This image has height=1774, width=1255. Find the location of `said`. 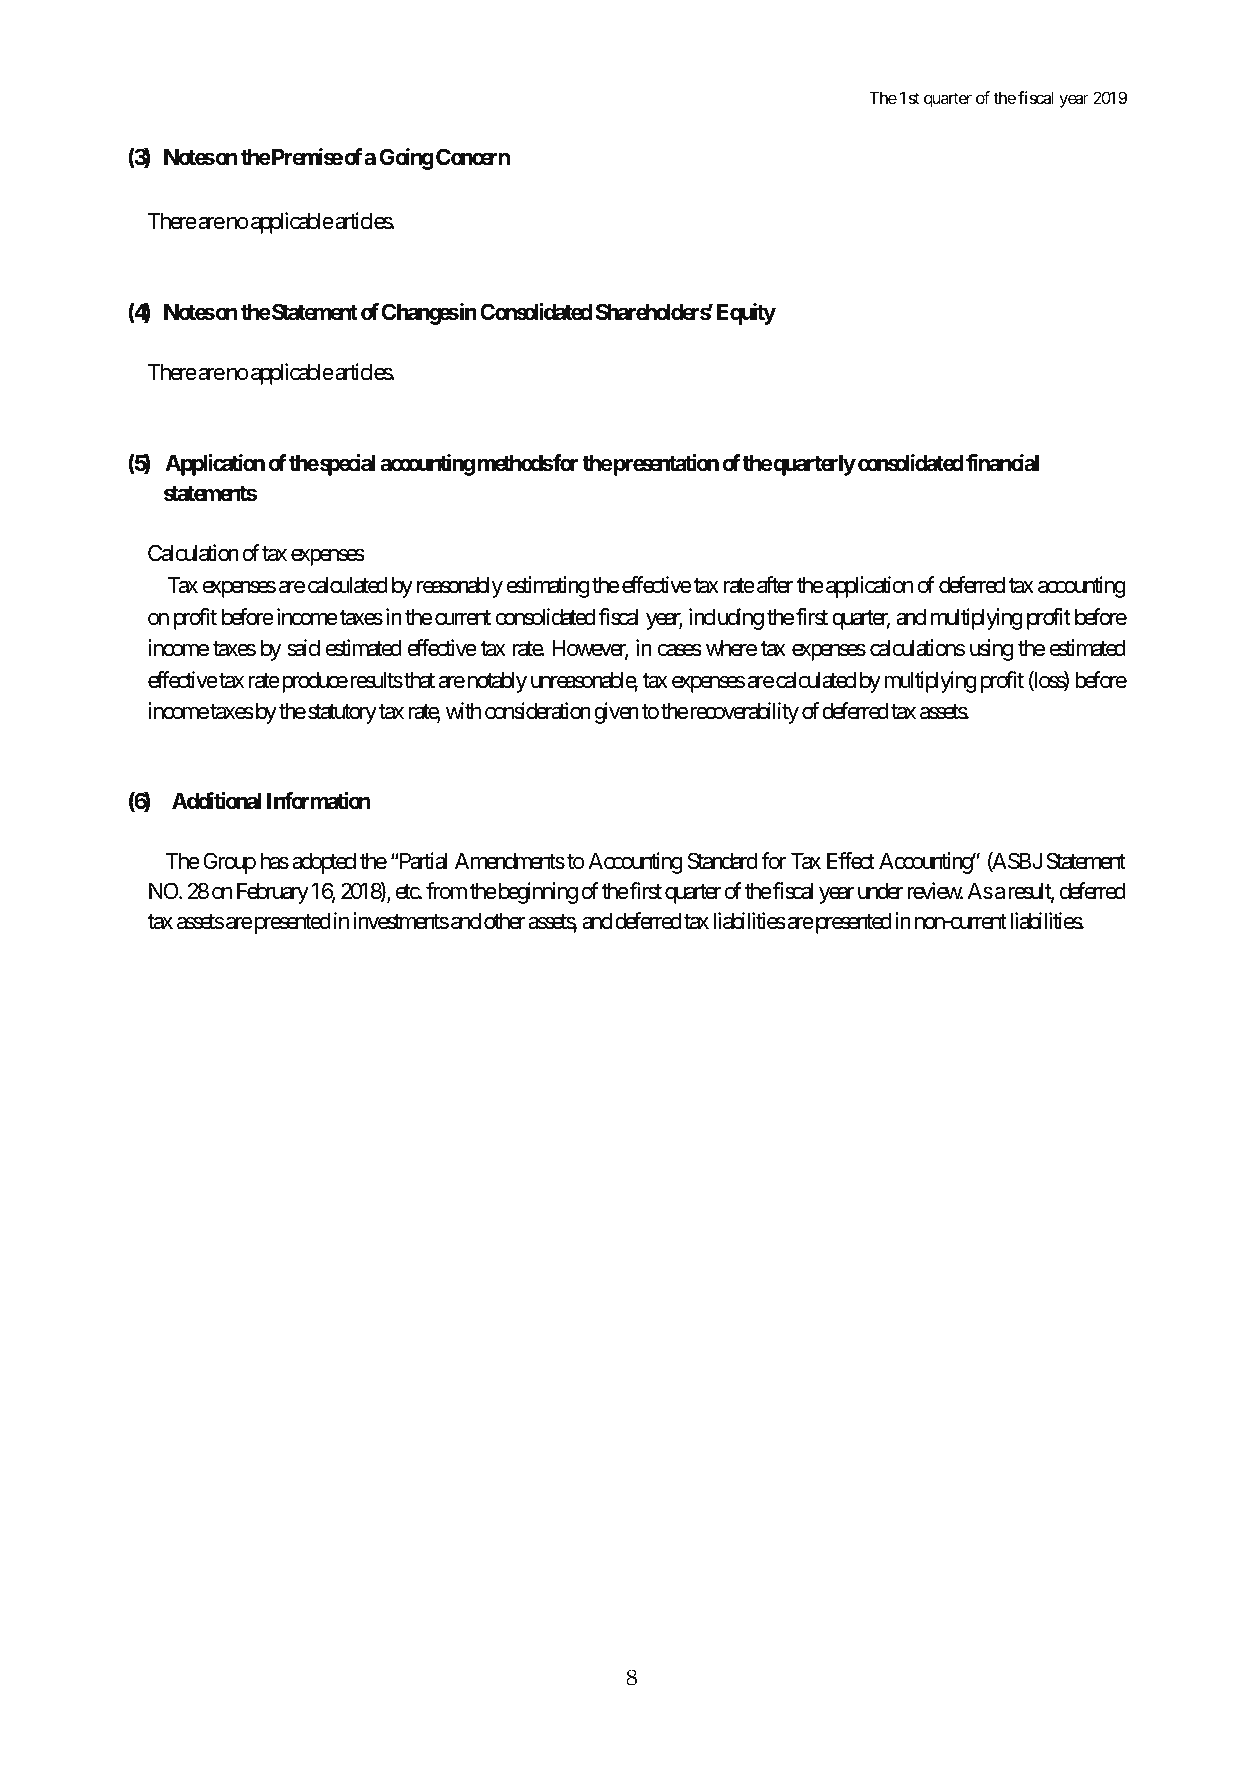

said is located at coordinates (303, 648).
